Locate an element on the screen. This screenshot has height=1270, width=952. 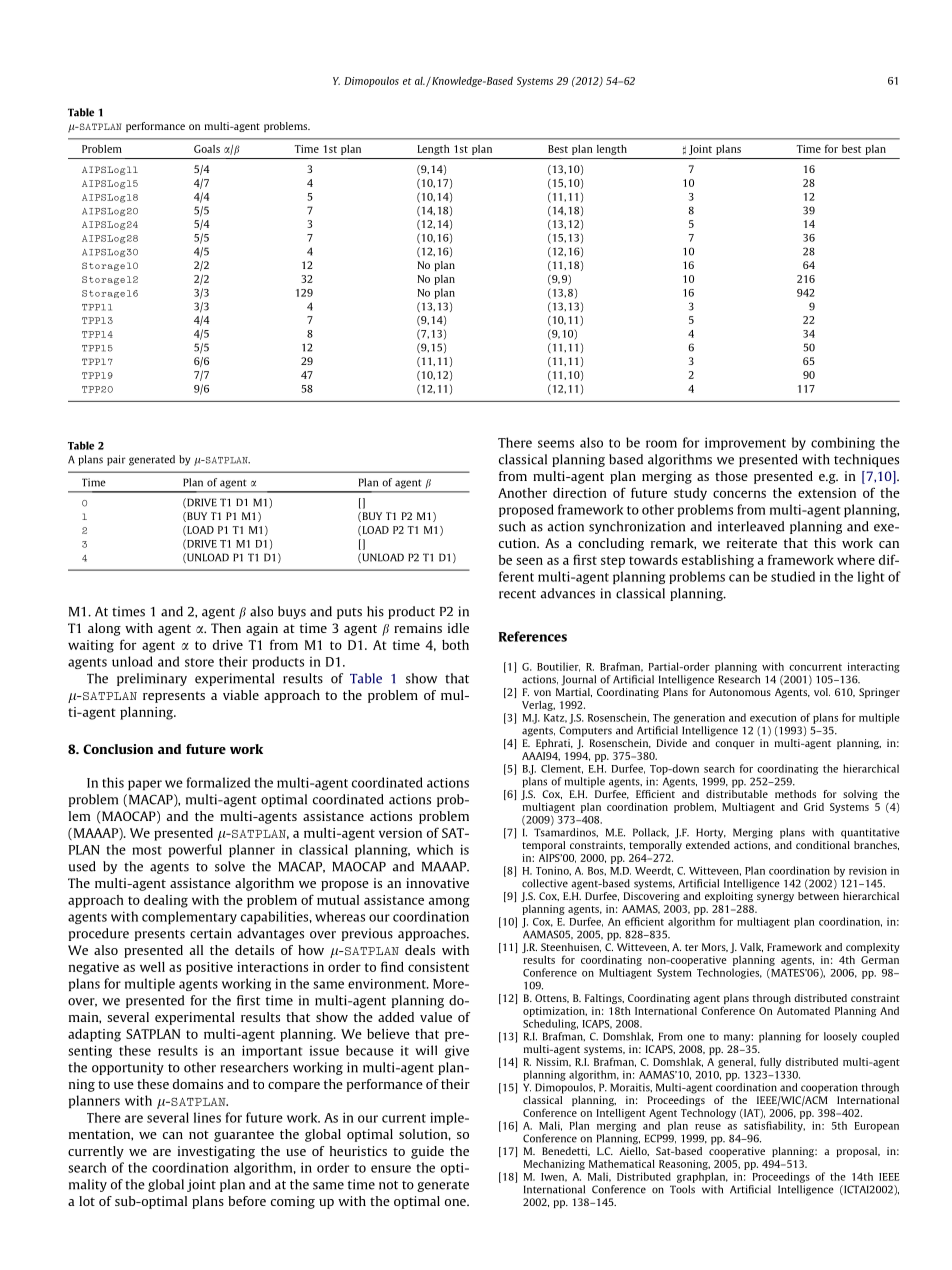
seems is located at coordinates (556, 444).
